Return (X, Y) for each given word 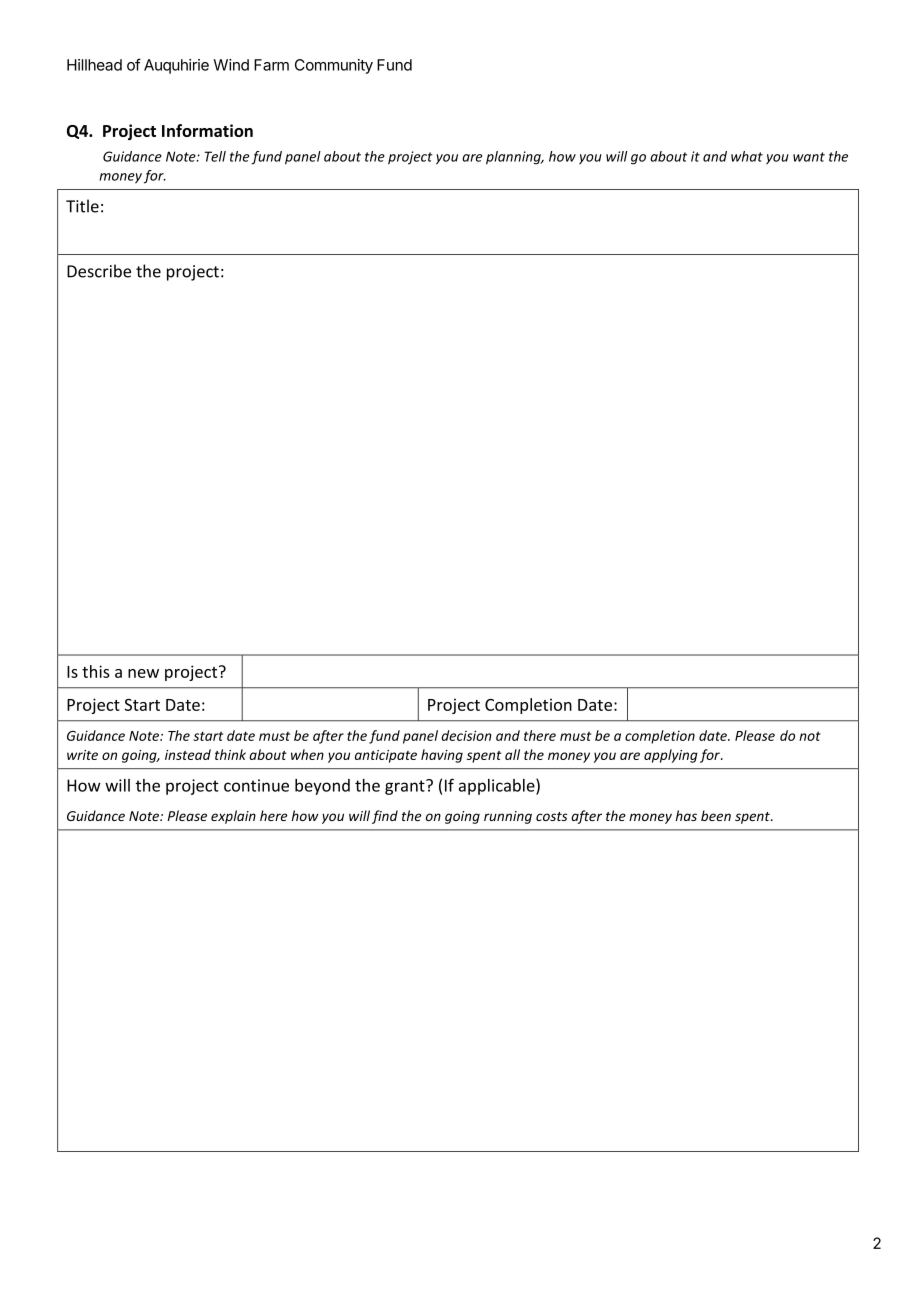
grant (406, 787)
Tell (215, 156)
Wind (231, 65)
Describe (99, 271)
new (143, 673)
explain (233, 817)
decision (466, 735)
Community (334, 66)
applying (671, 756)
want (809, 157)
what (747, 156)
